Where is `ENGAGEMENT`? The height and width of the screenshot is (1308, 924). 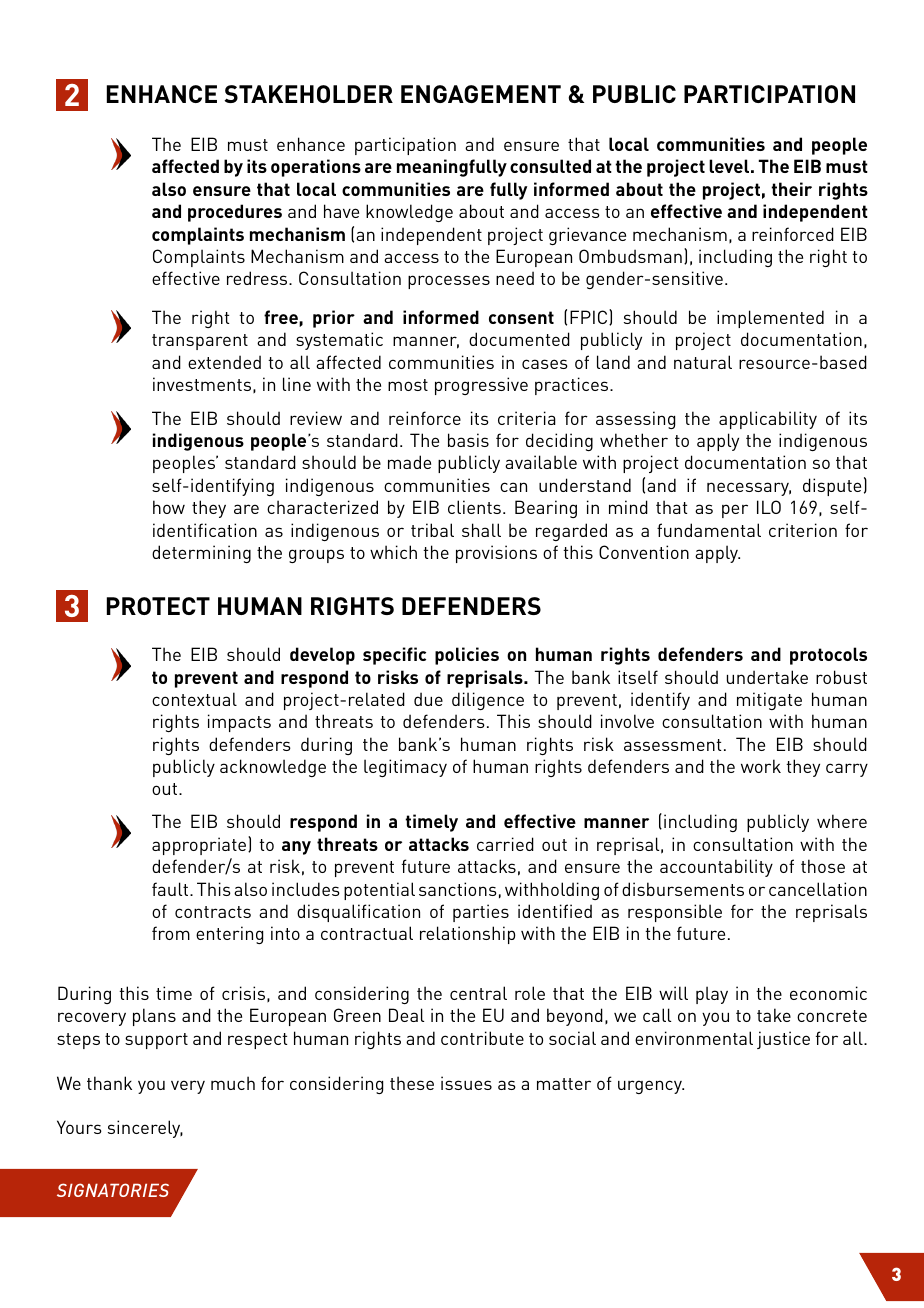 ENGAGEMENT is located at coordinates (481, 94).
